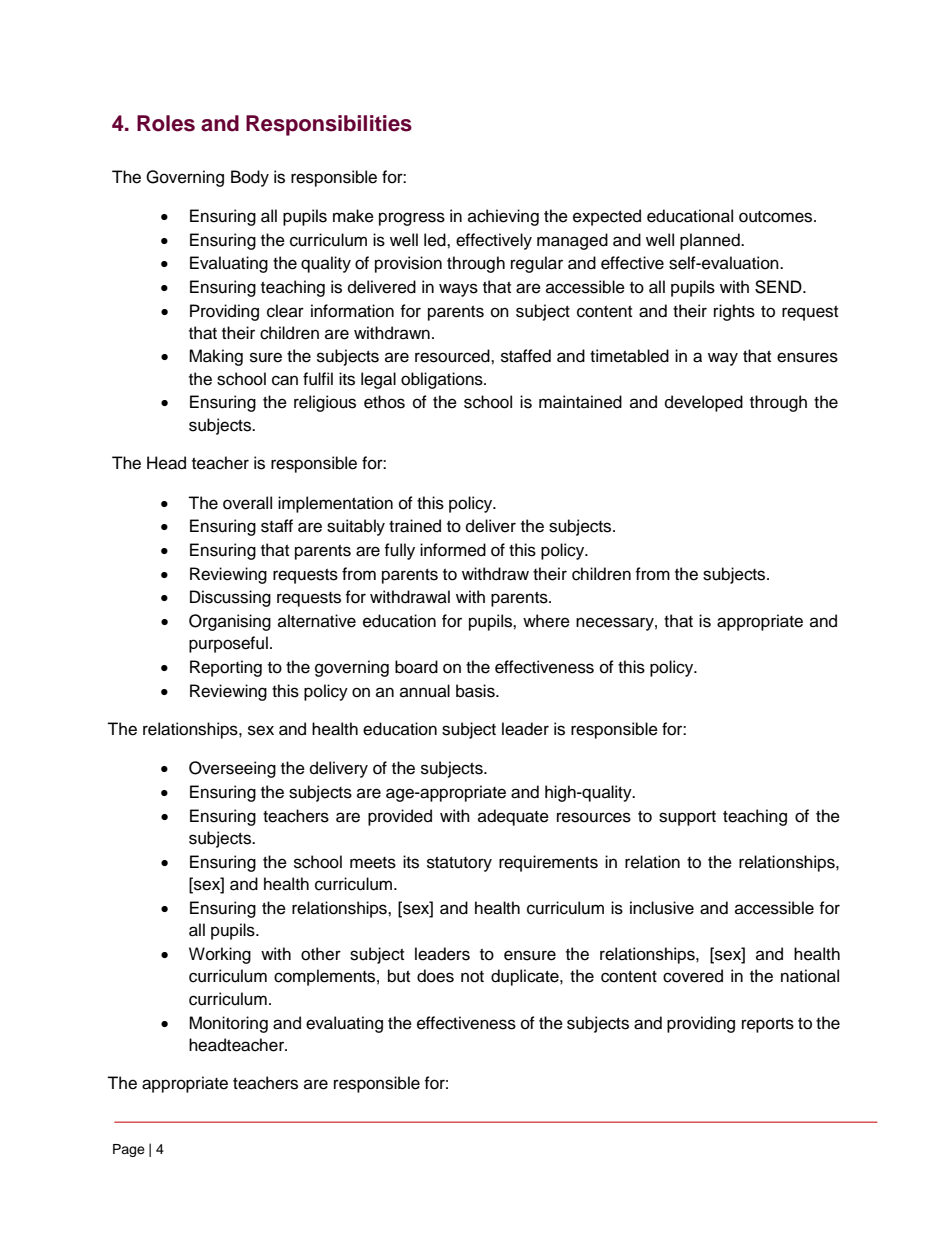 The image size is (952, 1233). What do you see at coordinates (129, 1150) in the screenshot?
I see `Page` at bounding box center [129, 1150].
